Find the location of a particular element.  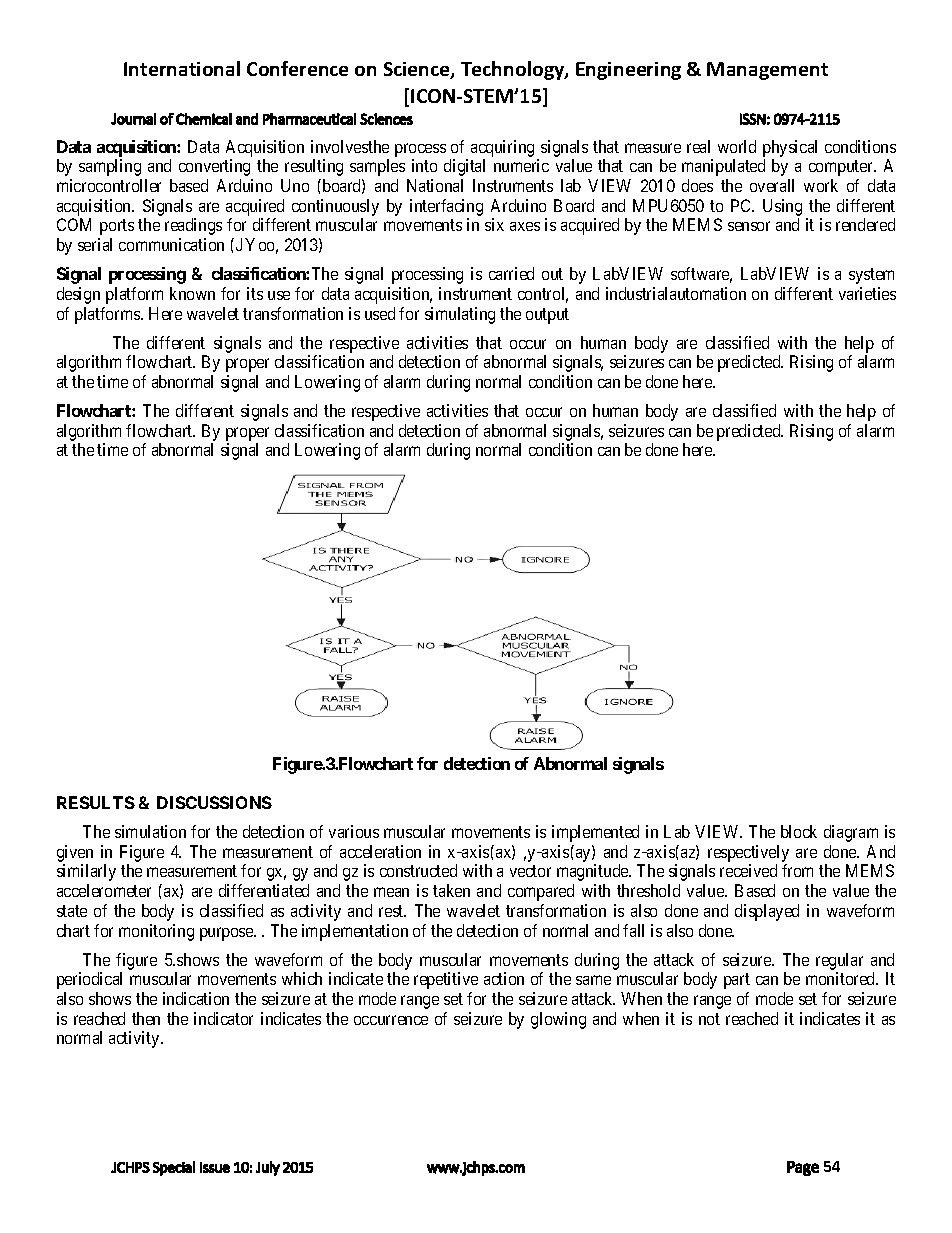

known is located at coordinates (192, 293).
